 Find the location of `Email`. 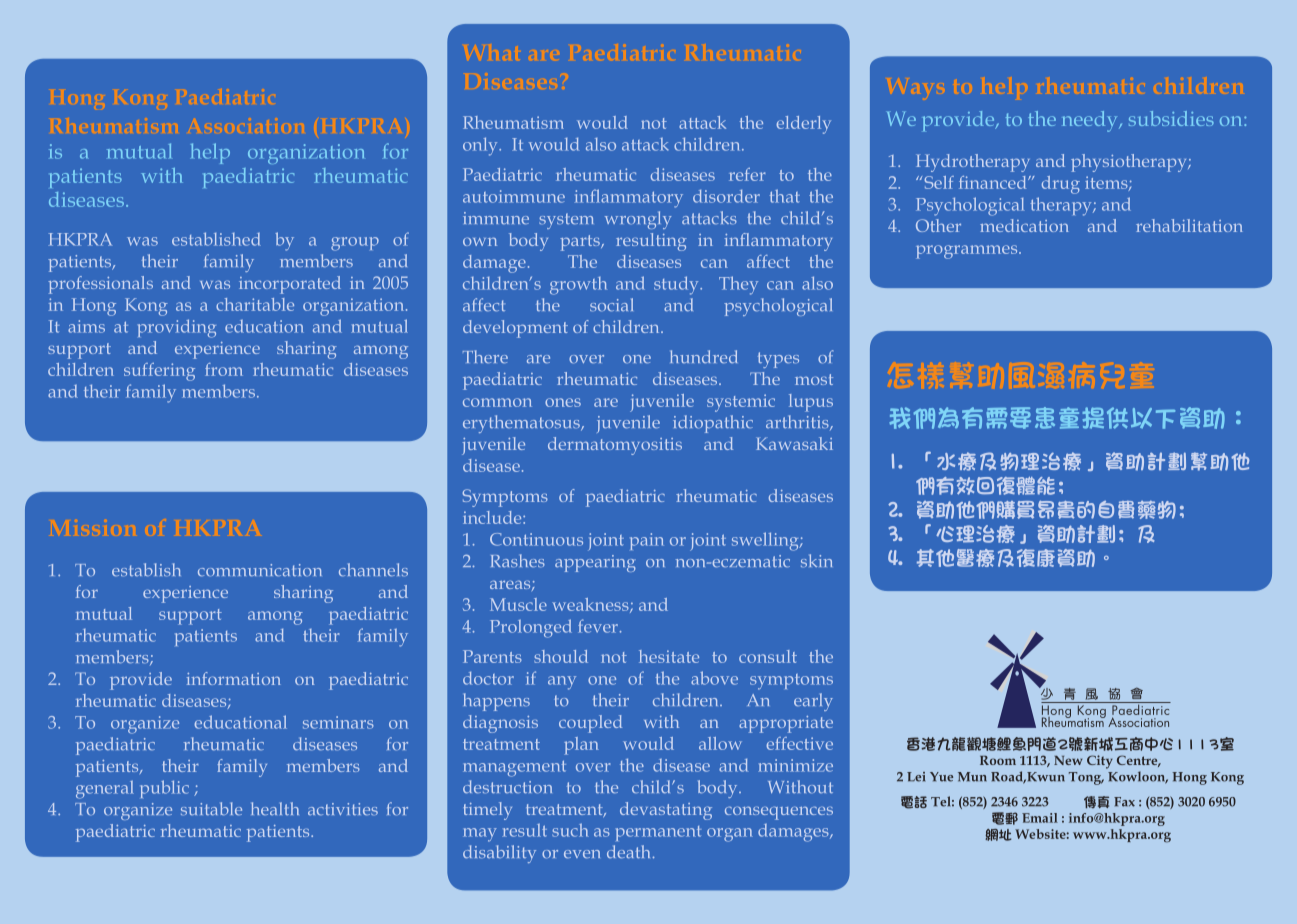

Email is located at coordinates (1040, 818).
